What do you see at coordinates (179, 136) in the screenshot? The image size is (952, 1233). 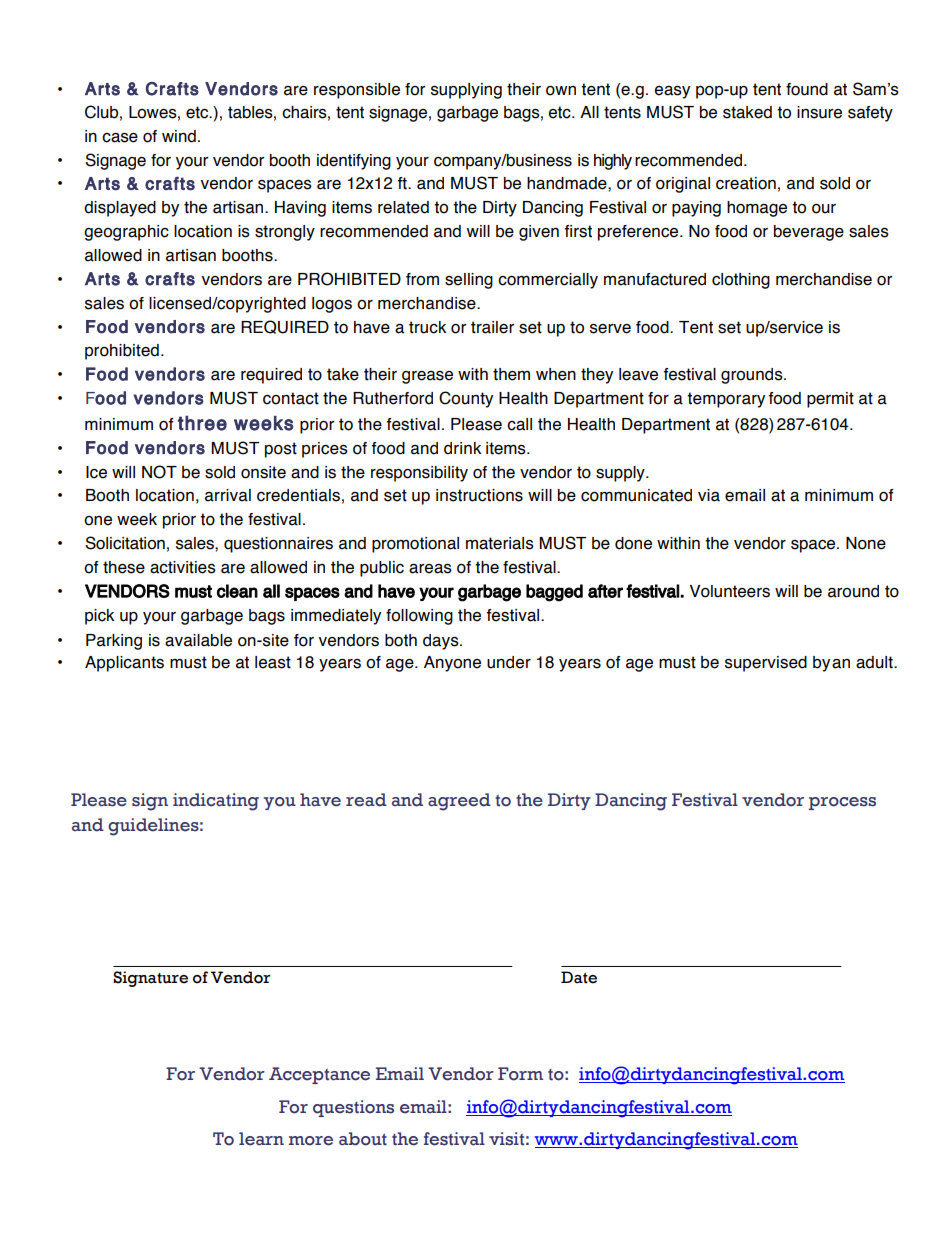 I see `wind` at bounding box center [179, 136].
